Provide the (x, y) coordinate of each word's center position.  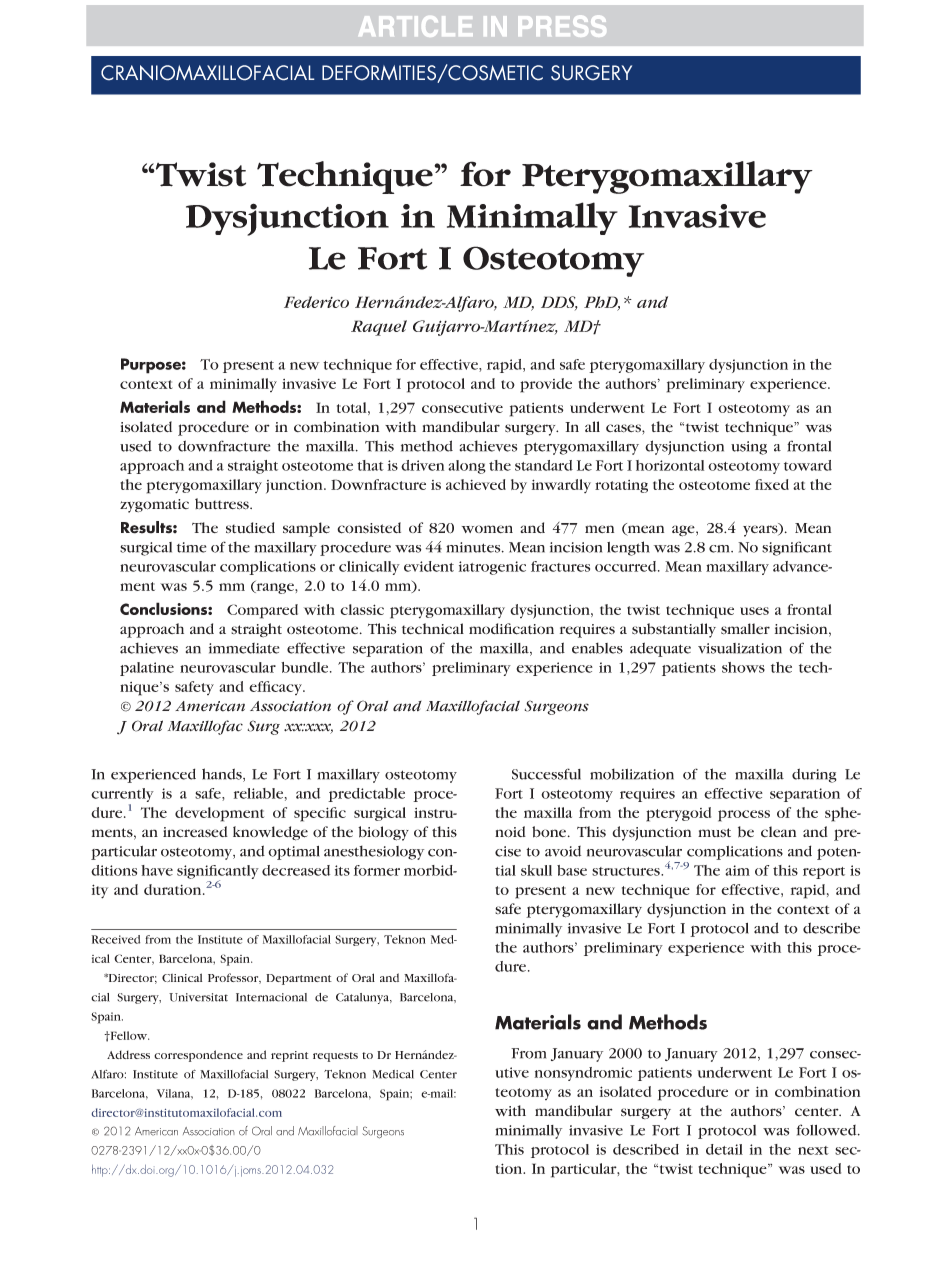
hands (223, 775)
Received (116, 939)
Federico (316, 302)
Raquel (379, 328)
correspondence (198, 1056)
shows (743, 667)
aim (737, 870)
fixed (772, 484)
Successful (546, 774)
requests (335, 1057)
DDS (559, 303)
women (487, 529)
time (191, 547)
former (377, 870)
